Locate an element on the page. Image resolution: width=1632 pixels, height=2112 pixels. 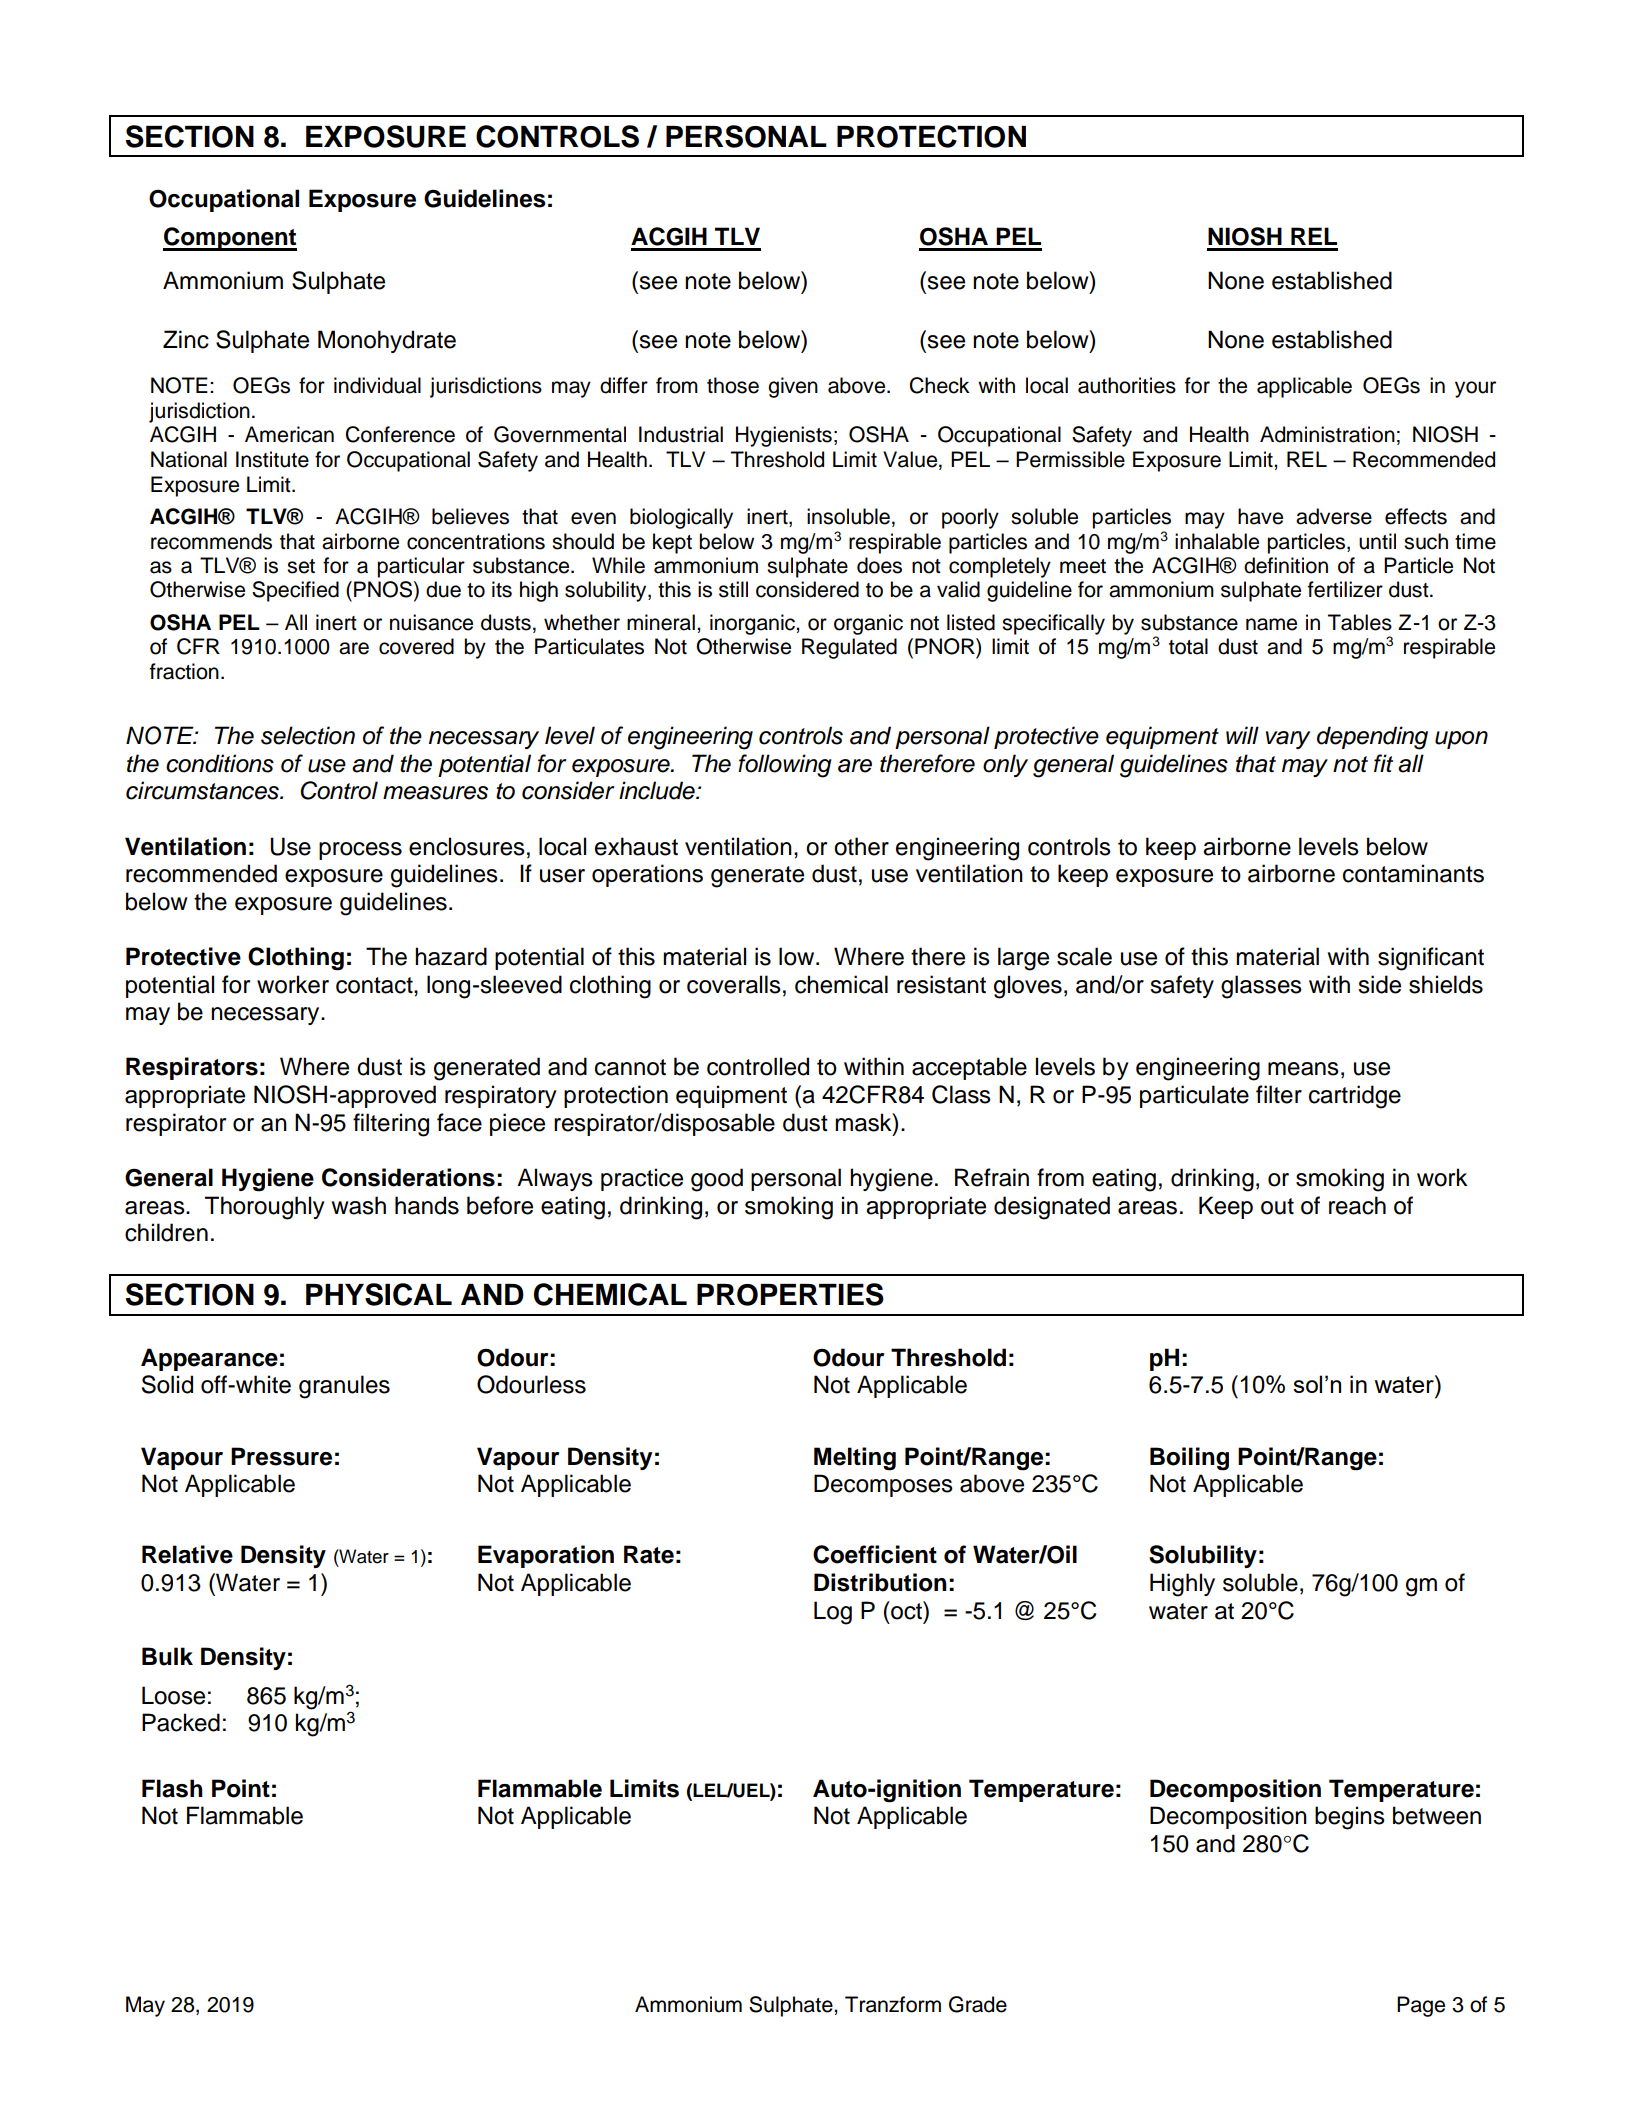
Regulated is located at coordinates (849, 648).
